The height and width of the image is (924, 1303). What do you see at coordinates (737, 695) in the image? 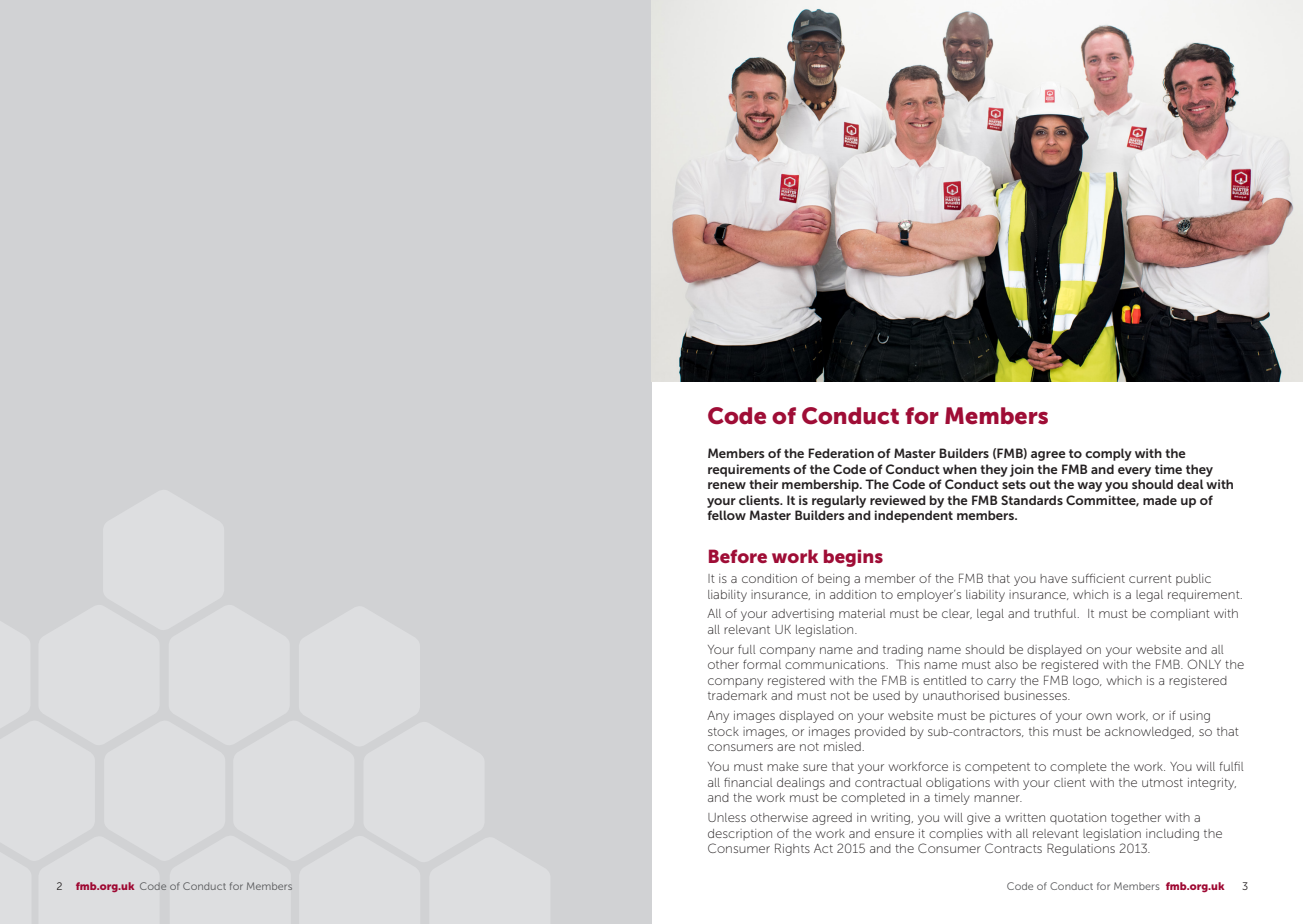
I see `trademark` at bounding box center [737, 695].
